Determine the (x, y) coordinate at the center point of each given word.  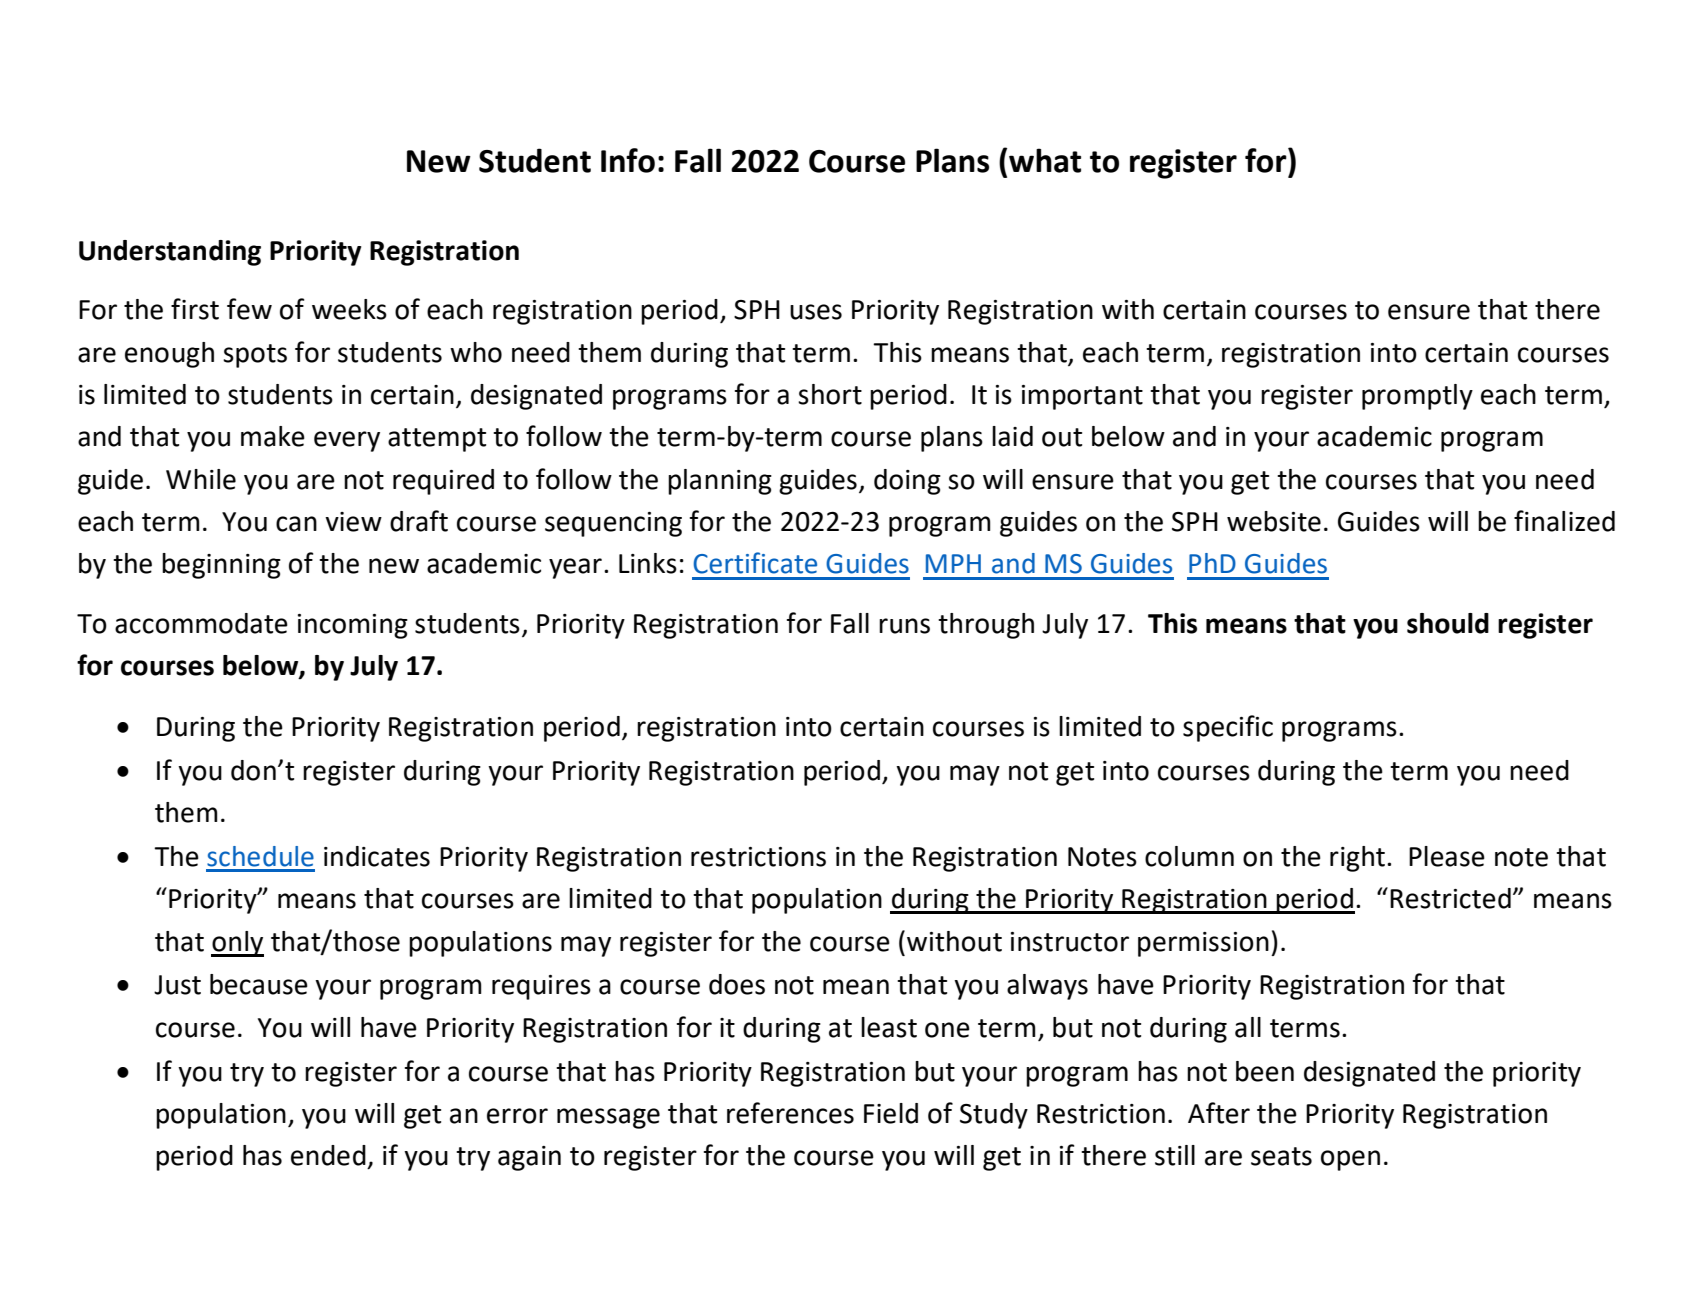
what (1045, 160)
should (1448, 623)
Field (891, 1113)
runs (904, 626)
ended (328, 1155)
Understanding (170, 253)
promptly (1417, 397)
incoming (353, 626)
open (1350, 1160)
